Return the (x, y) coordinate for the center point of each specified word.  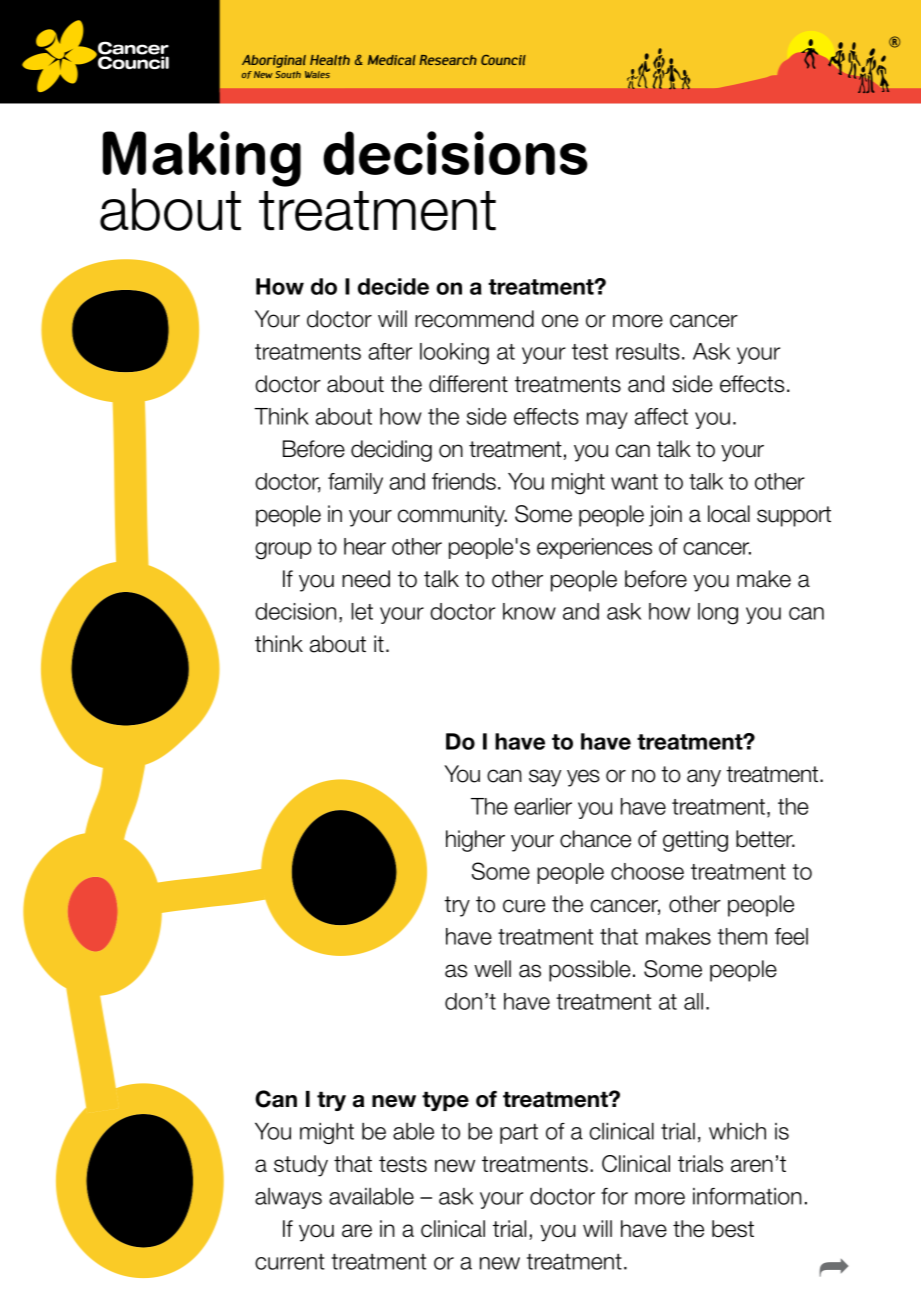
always (288, 1198)
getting (695, 841)
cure (524, 906)
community (452, 516)
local (729, 514)
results (648, 351)
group (283, 551)
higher (475, 841)
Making (202, 160)
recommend (474, 319)
